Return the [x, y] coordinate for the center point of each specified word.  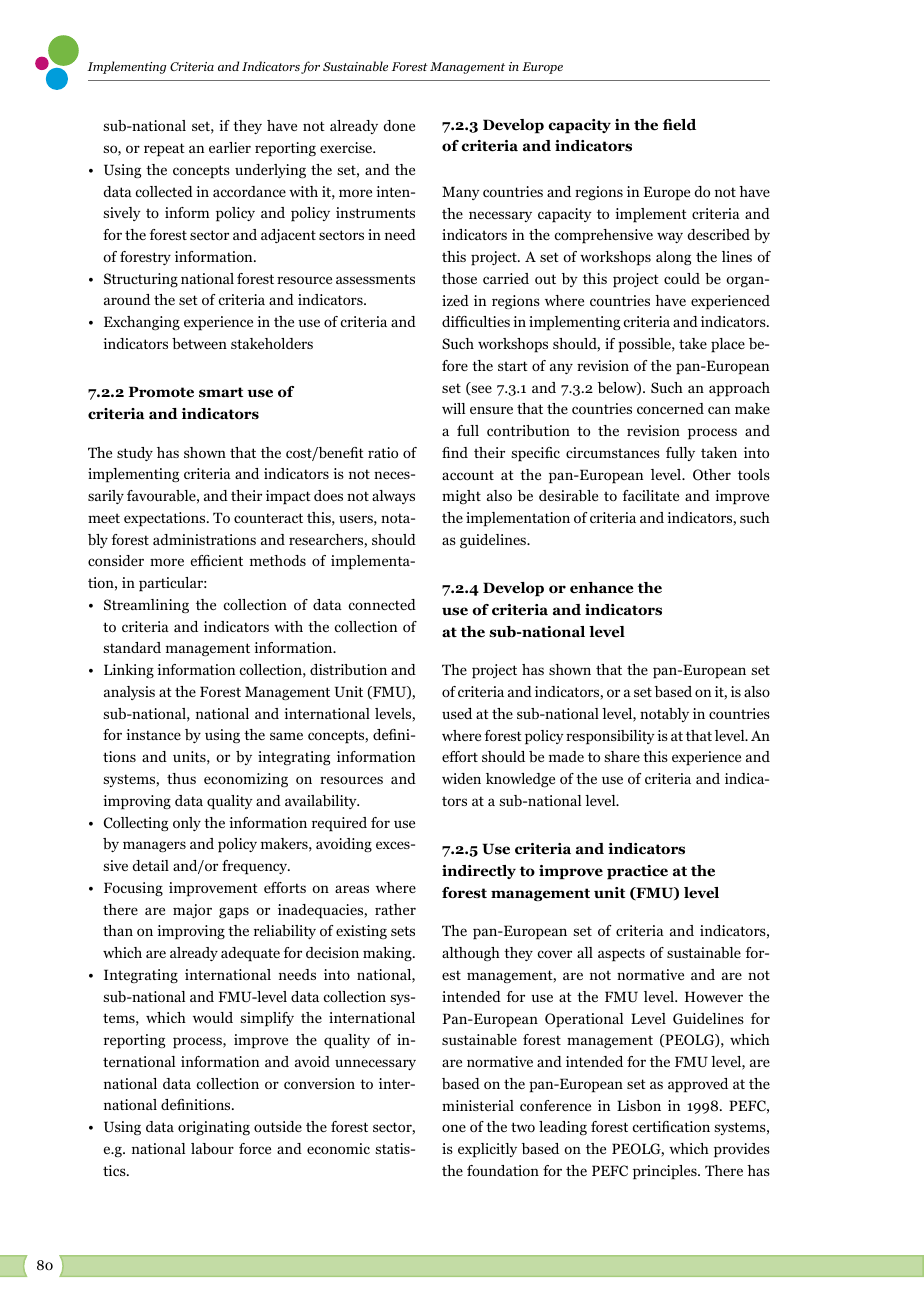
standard [132, 647]
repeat [164, 150]
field [679, 125]
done [399, 125]
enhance [601, 588]
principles [666, 1172]
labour [212, 1148]
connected [382, 604]
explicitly [487, 1150]
